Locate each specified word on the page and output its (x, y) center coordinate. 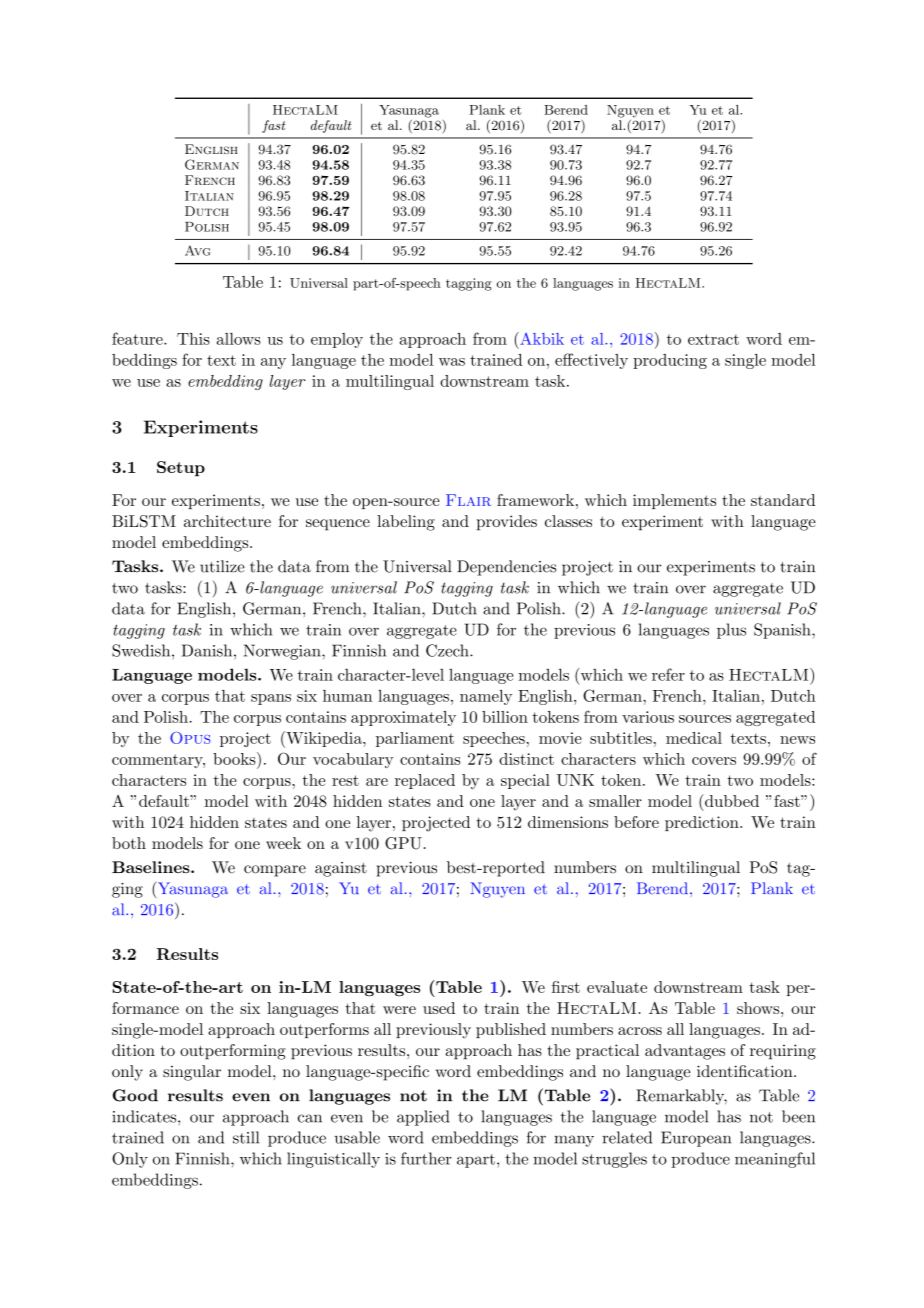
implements (674, 501)
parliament (415, 739)
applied (423, 1118)
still (246, 1137)
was (452, 362)
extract (713, 339)
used (439, 1008)
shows (759, 1008)
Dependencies (506, 568)
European (696, 1139)
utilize (222, 566)
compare (275, 871)
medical (694, 738)
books (235, 758)
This (193, 339)
